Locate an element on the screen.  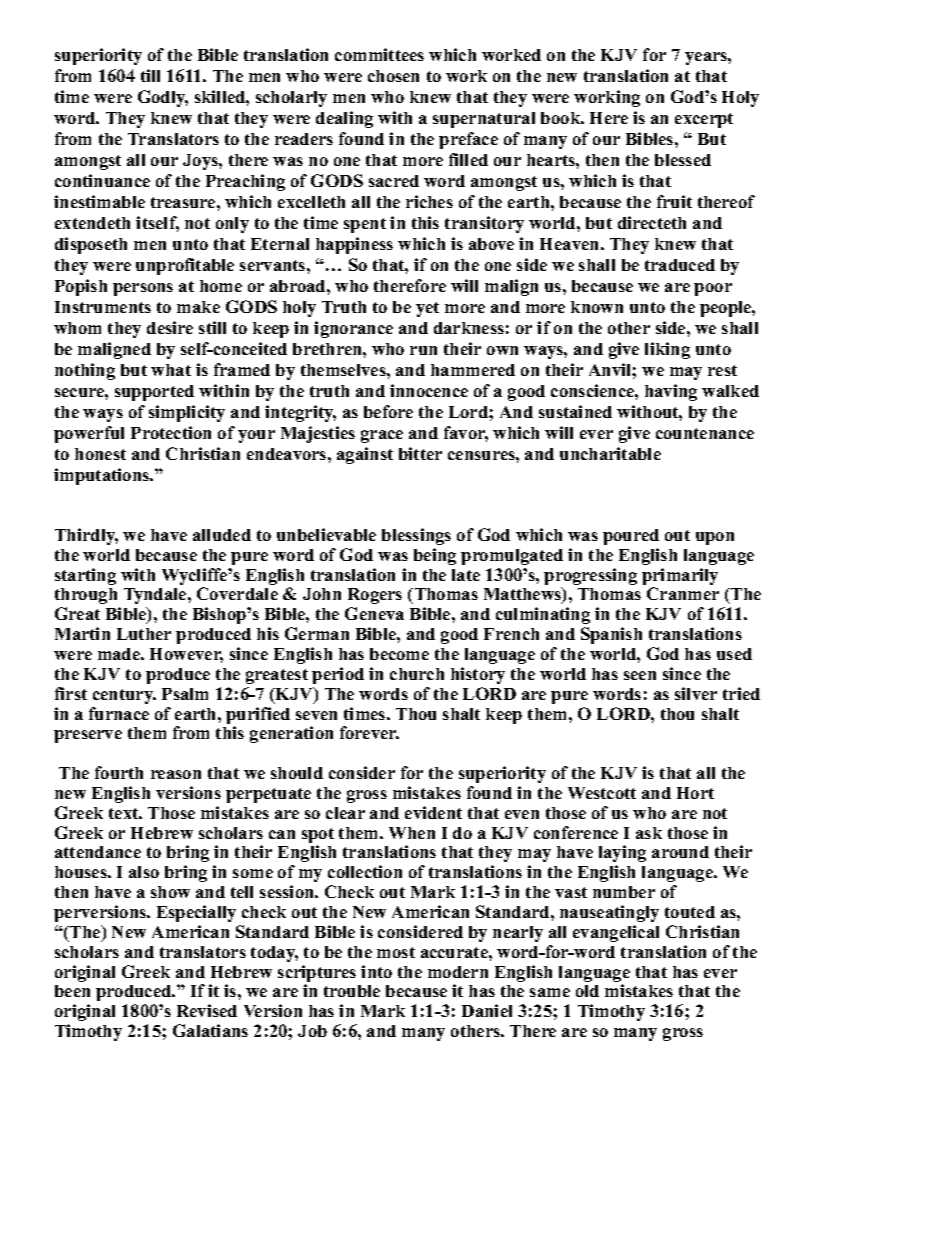
chosen is located at coordinates (393, 76).
